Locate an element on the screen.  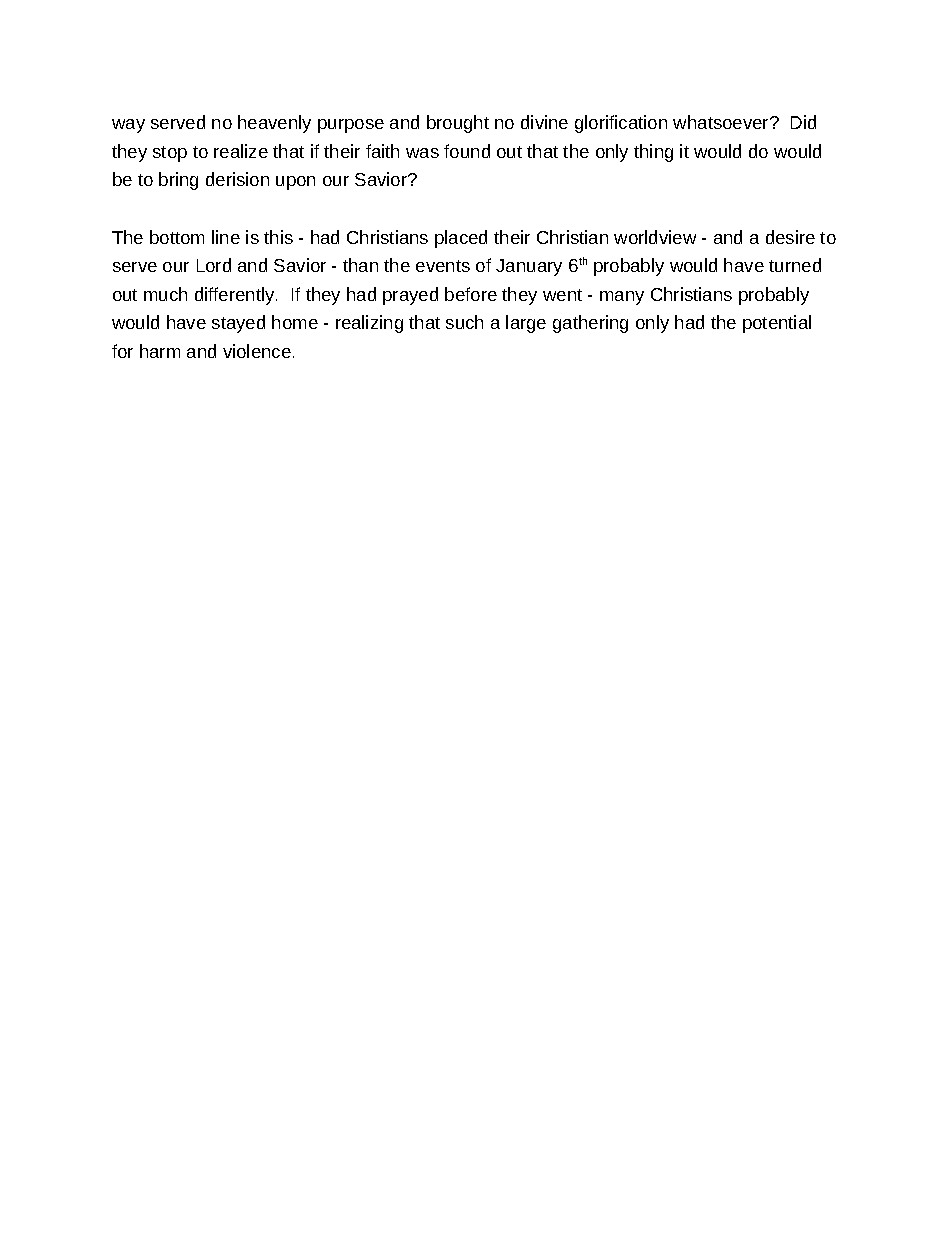
violence is located at coordinates (257, 351).
